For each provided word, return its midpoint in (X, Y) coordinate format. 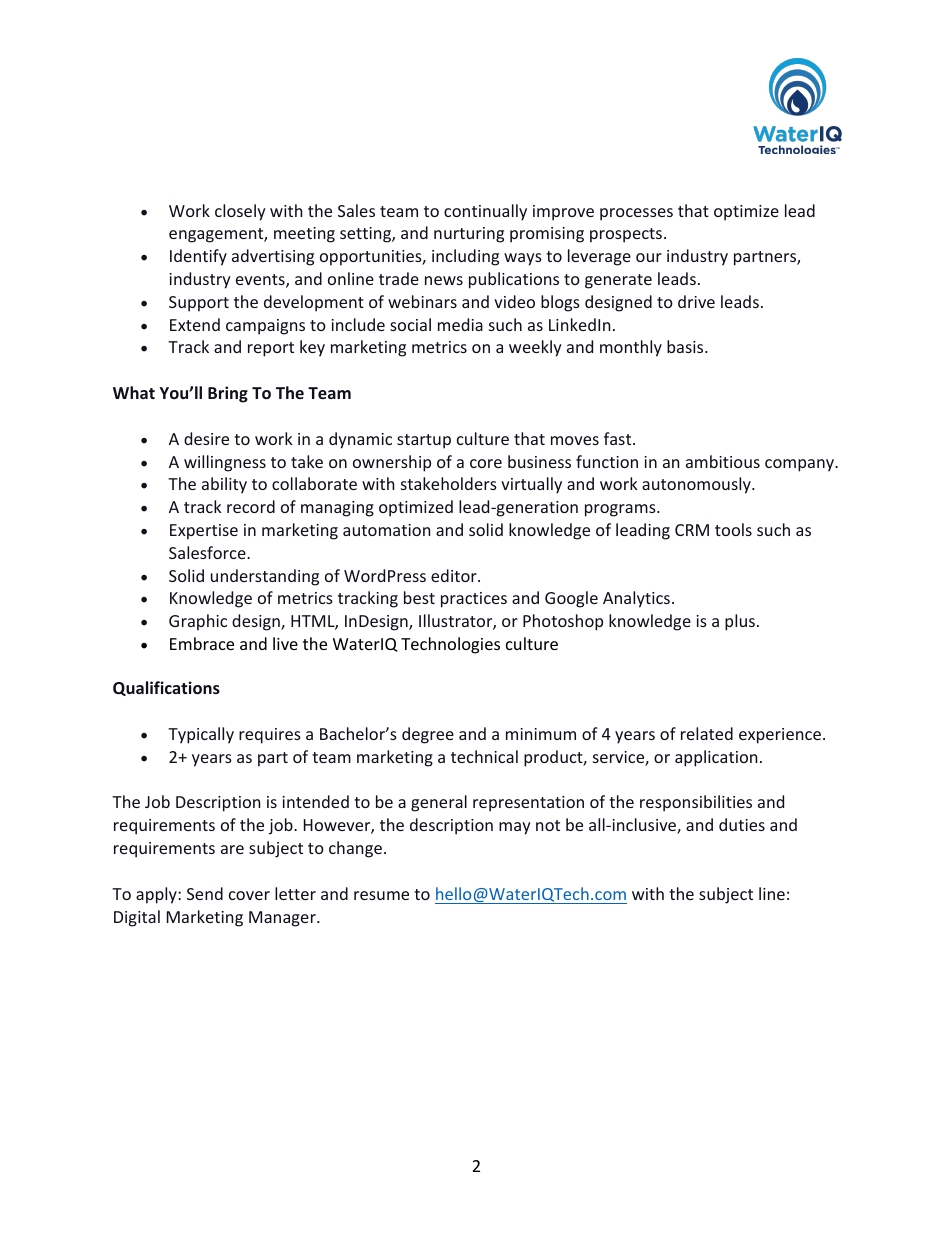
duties (742, 824)
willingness (225, 463)
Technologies (450, 645)
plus (740, 622)
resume (381, 895)
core (486, 463)
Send (205, 893)
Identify (198, 257)
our (649, 257)
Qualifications (166, 688)
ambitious (723, 461)
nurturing (469, 235)
